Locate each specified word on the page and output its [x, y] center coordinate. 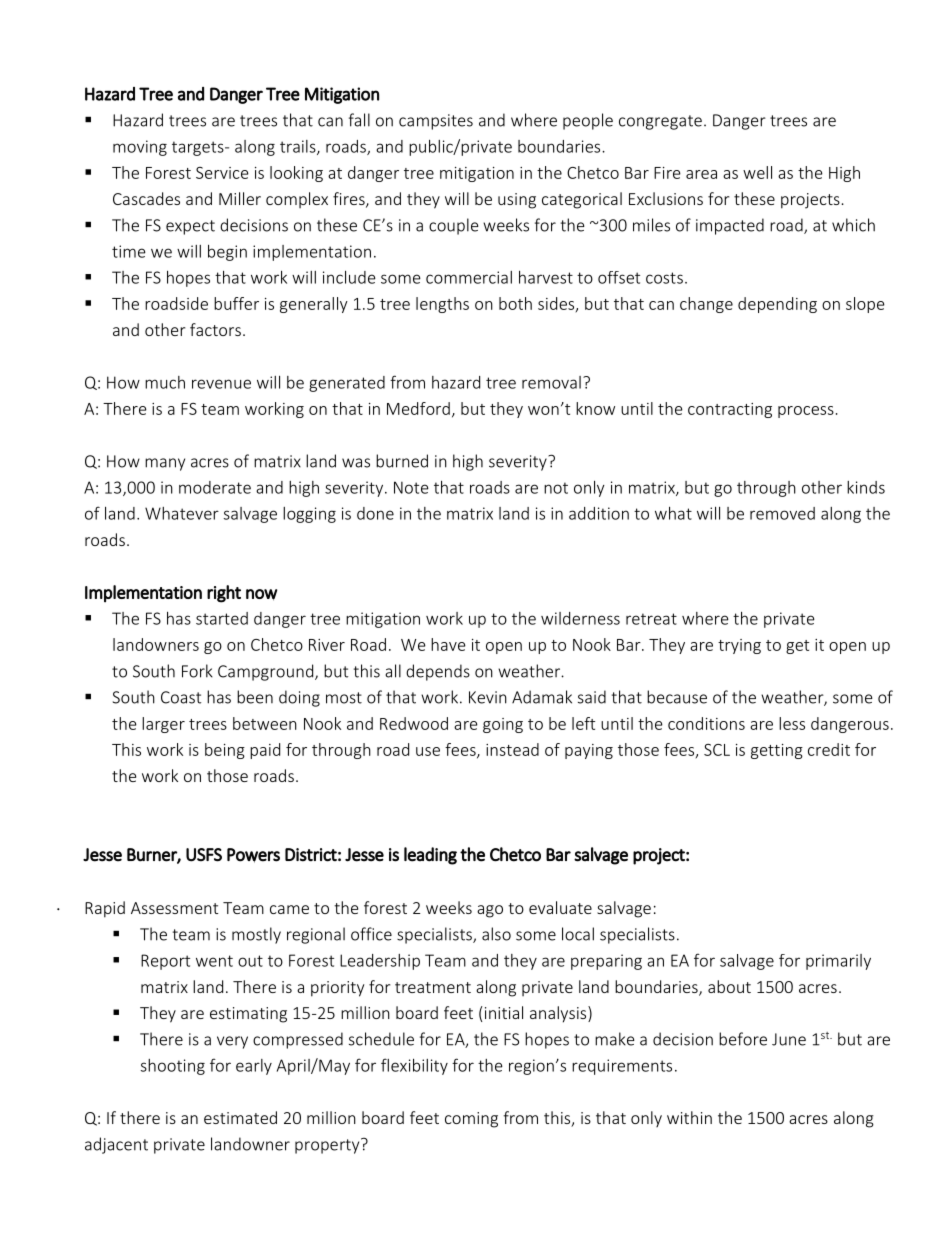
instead [512, 749]
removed [782, 513]
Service [222, 173]
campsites [436, 122]
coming [471, 1120]
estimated [240, 1117]
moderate [215, 487]
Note [411, 487]
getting [777, 751]
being [225, 751]
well [757, 172]
